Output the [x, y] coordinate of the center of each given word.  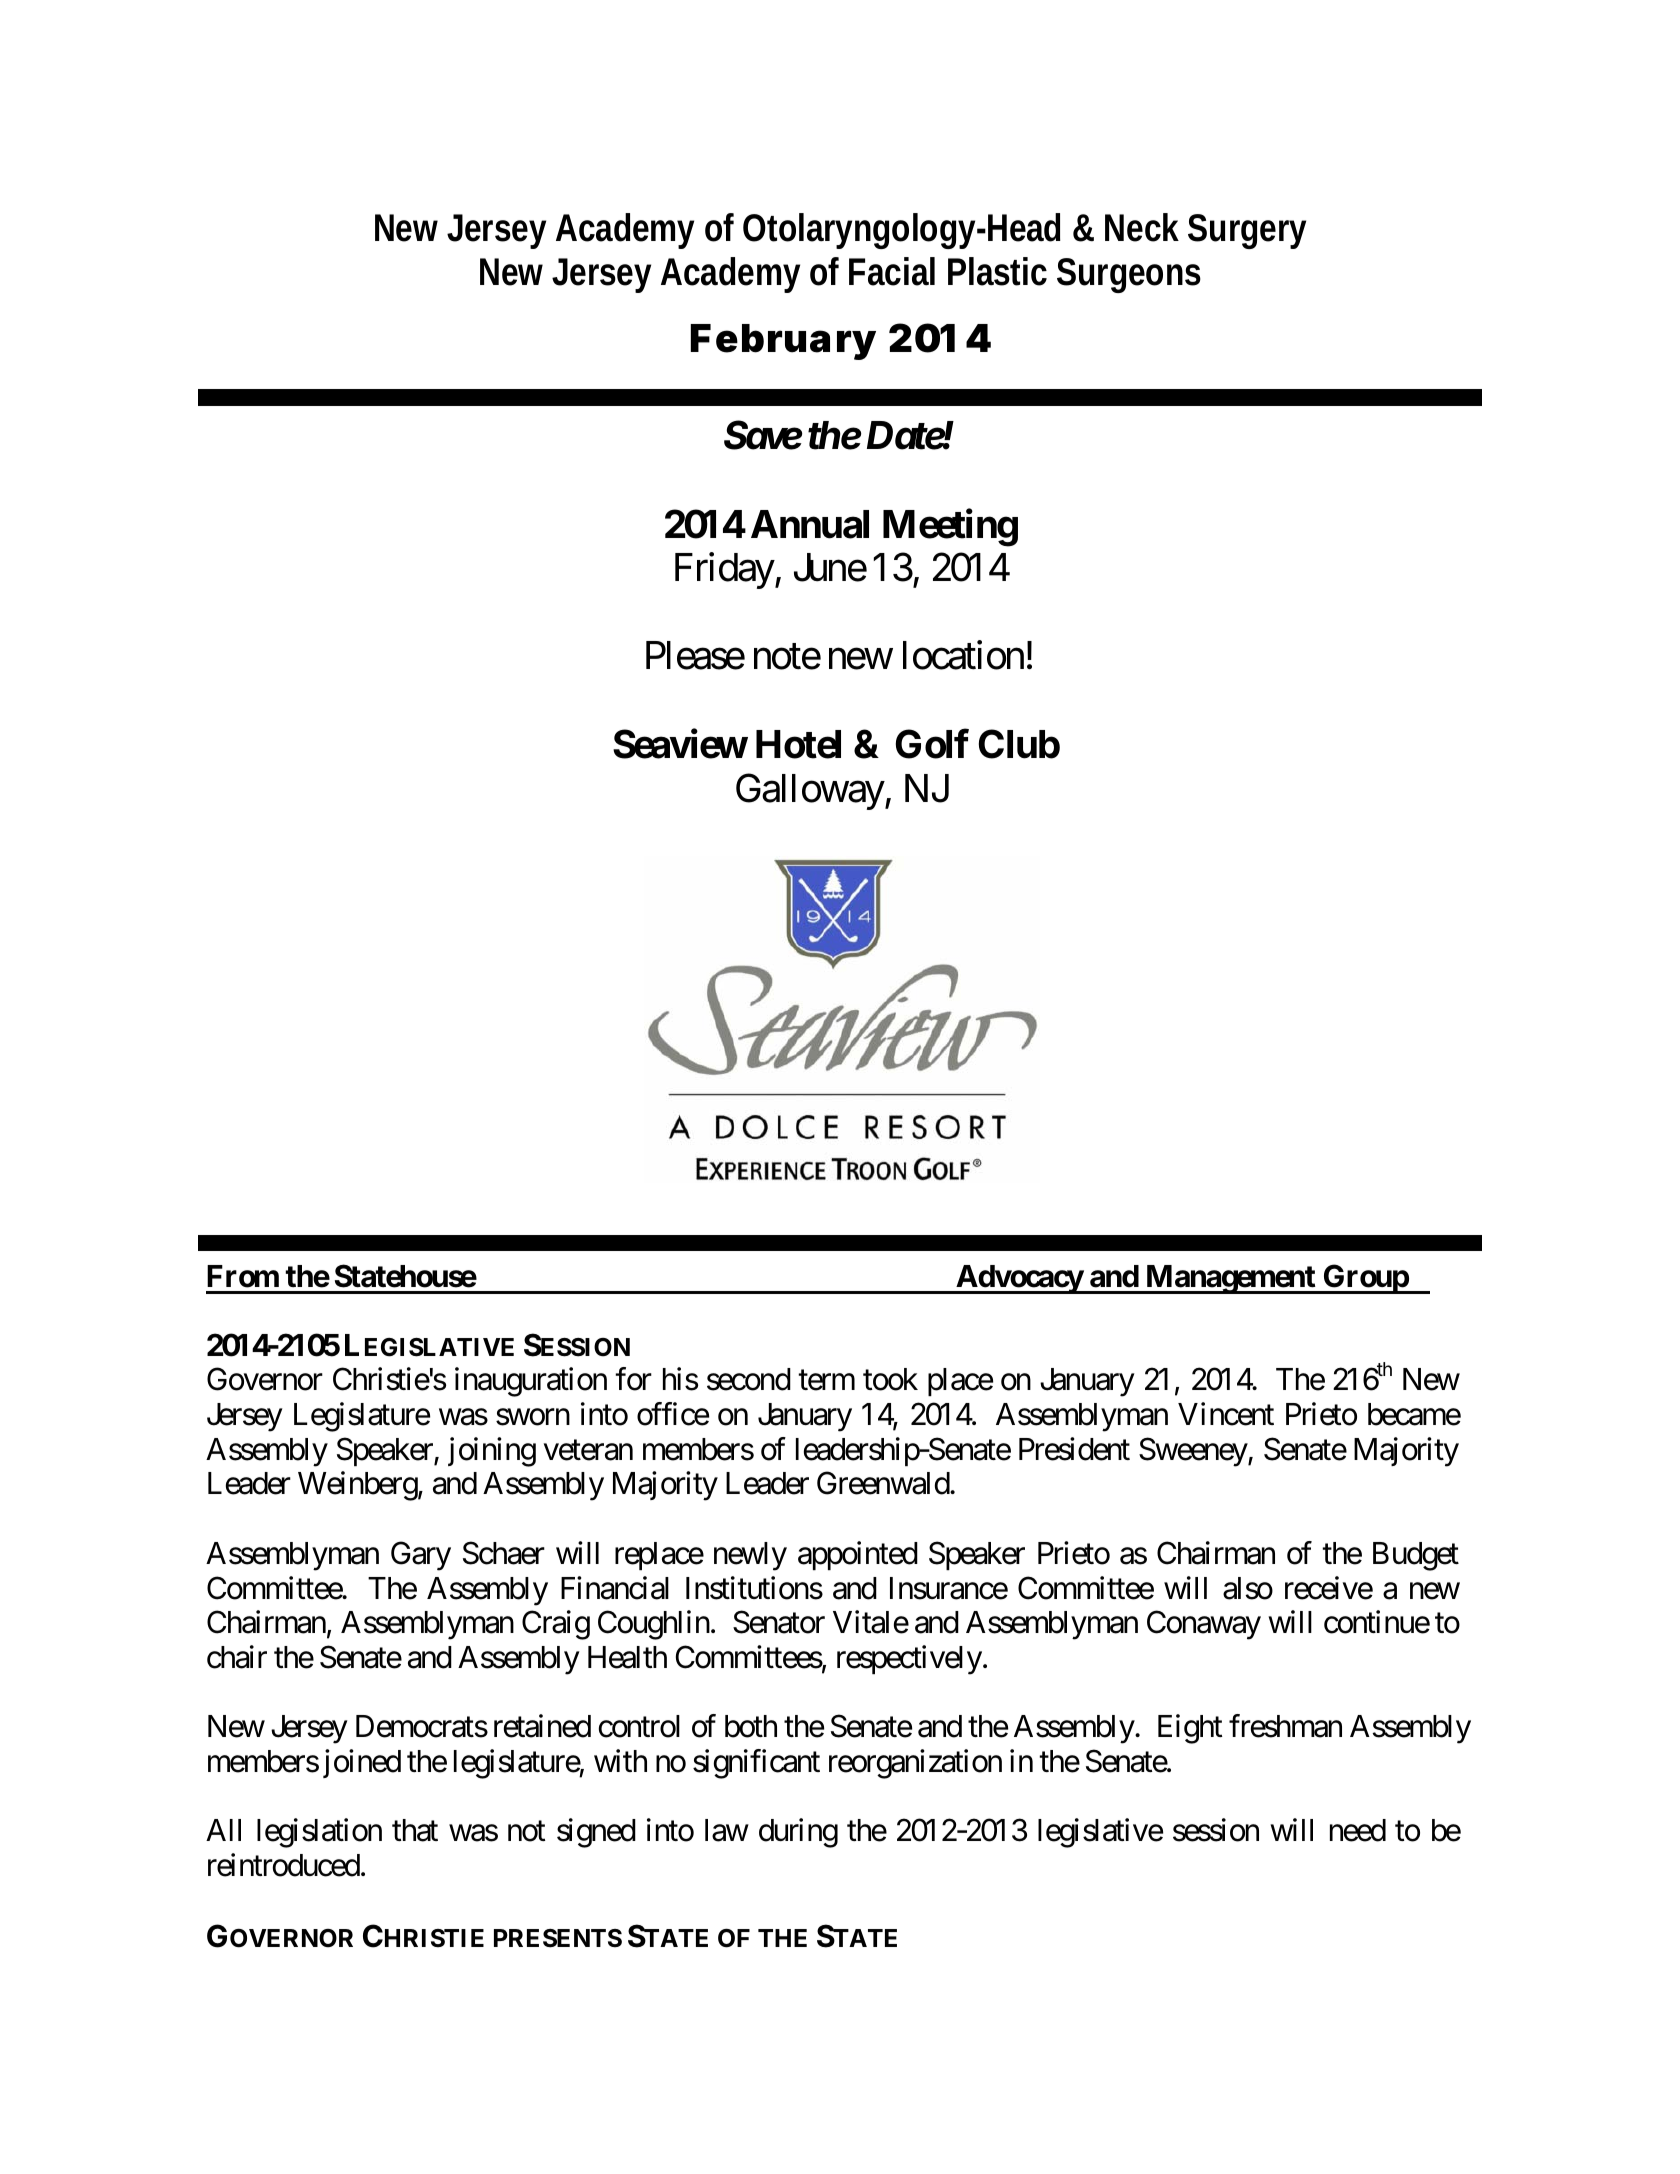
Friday [725, 571]
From [243, 1276]
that [415, 1830]
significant [756, 1764]
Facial [892, 271]
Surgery [1247, 231]
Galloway [810, 792]
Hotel [798, 744]
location [963, 655]
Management [1230, 1279]
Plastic [997, 271]
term [826, 1381]
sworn [533, 1417]
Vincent [1226, 1414]
